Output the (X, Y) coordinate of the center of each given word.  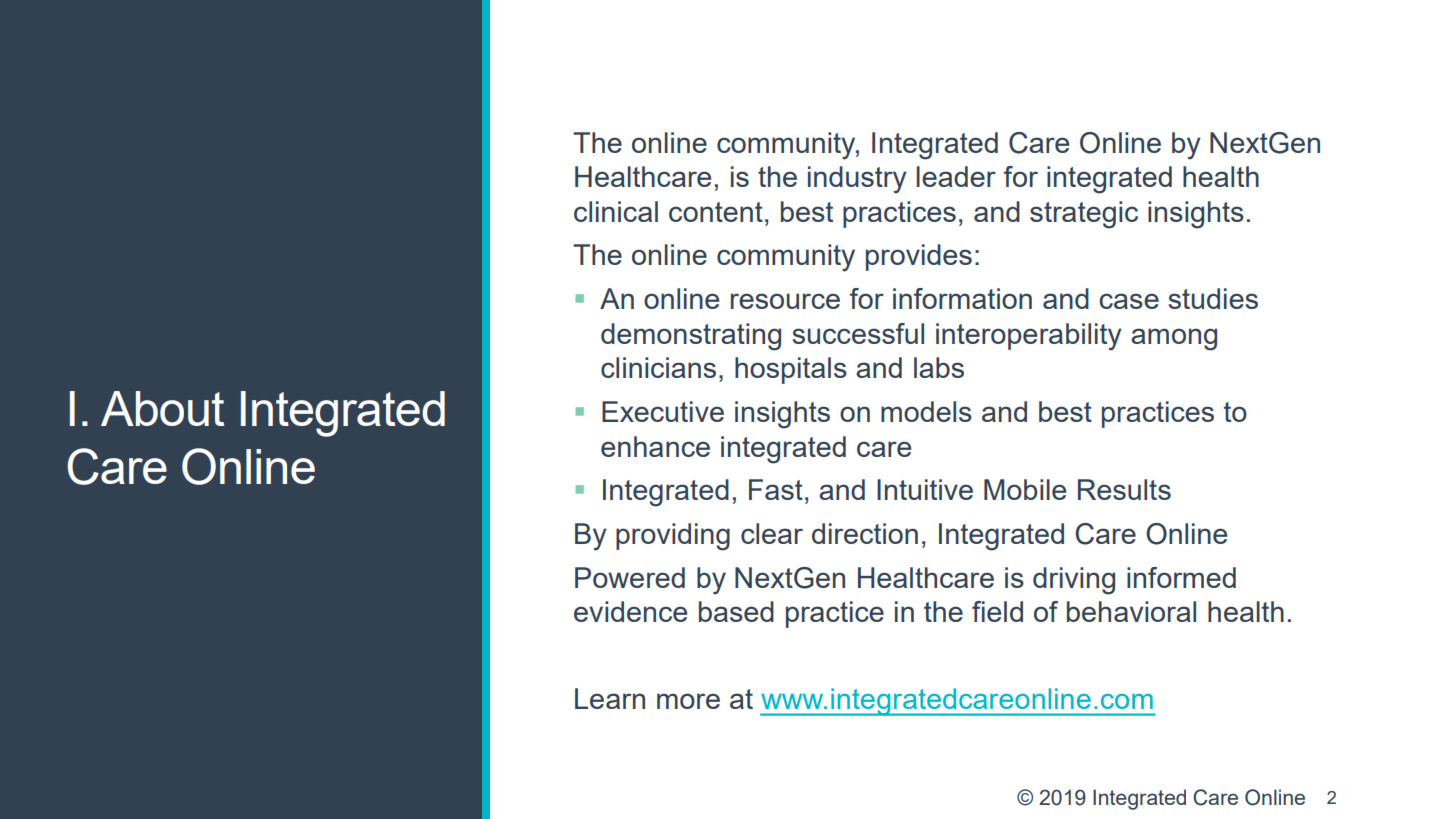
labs (939, 367)
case (1129, 301)
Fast (776, 489)
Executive (663, 411)
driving (1074, 581)
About (162, 408)
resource (785, 301)
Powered (630, 577)
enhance (655, 446)
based (736, 611)
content (716, 212)
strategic (1084, 215)
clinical (616, 211)
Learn (610, 698)
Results (1124, 489)
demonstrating (691, 337)
